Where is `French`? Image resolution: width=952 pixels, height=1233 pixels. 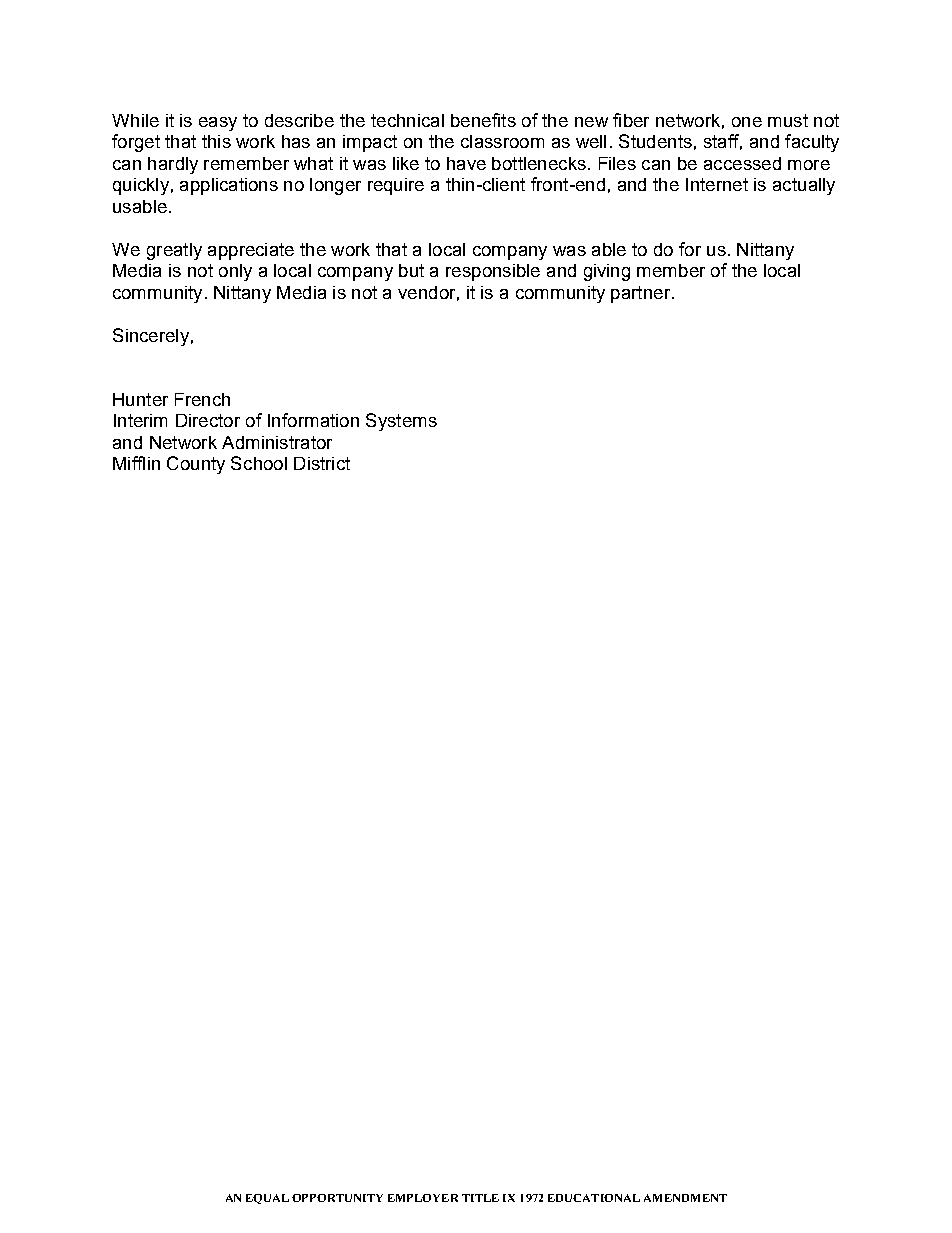 French is located at coordinates (202, 399).
